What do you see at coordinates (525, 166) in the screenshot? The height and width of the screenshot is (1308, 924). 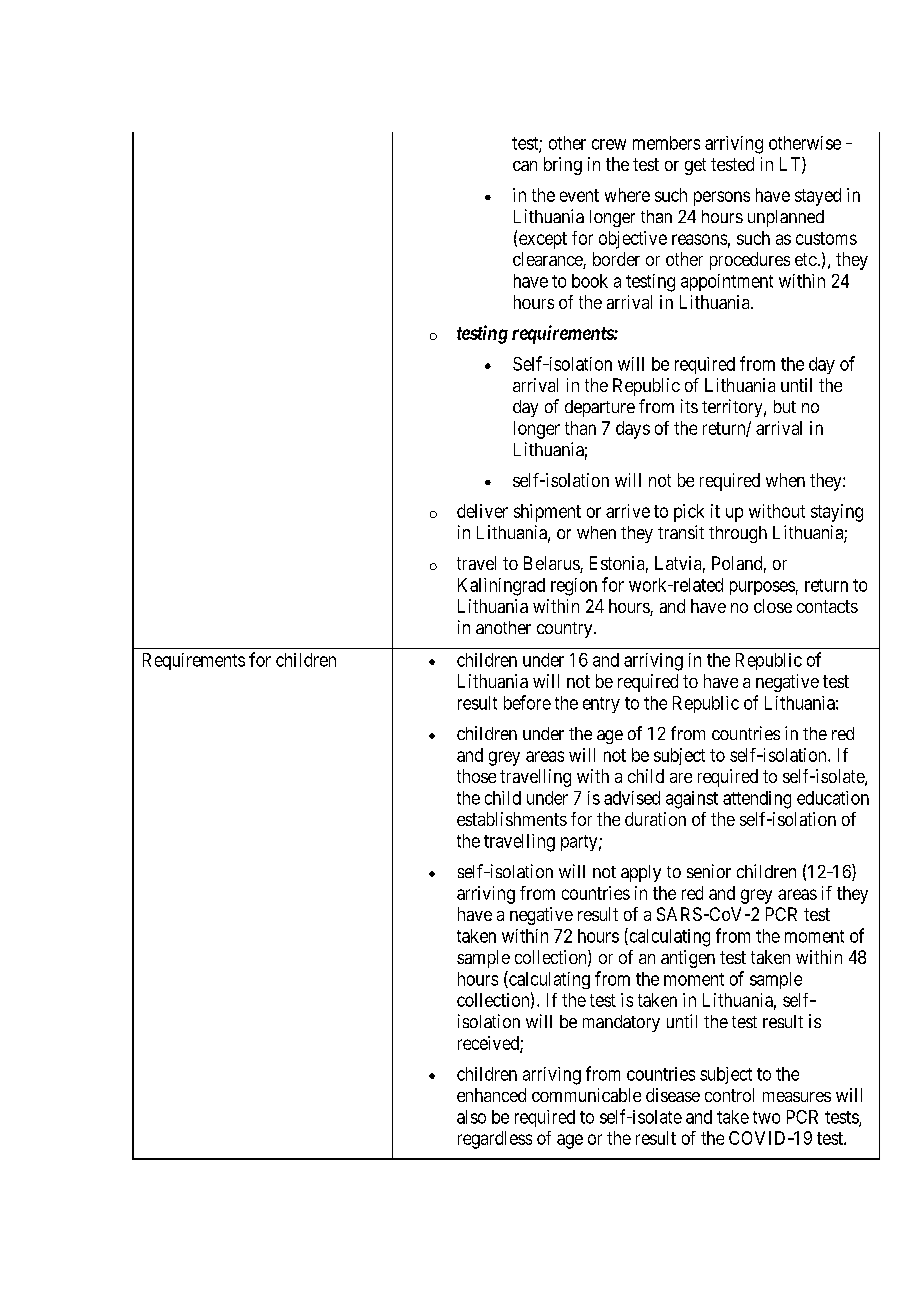 I see `can` at bounding box center [525, 166].
